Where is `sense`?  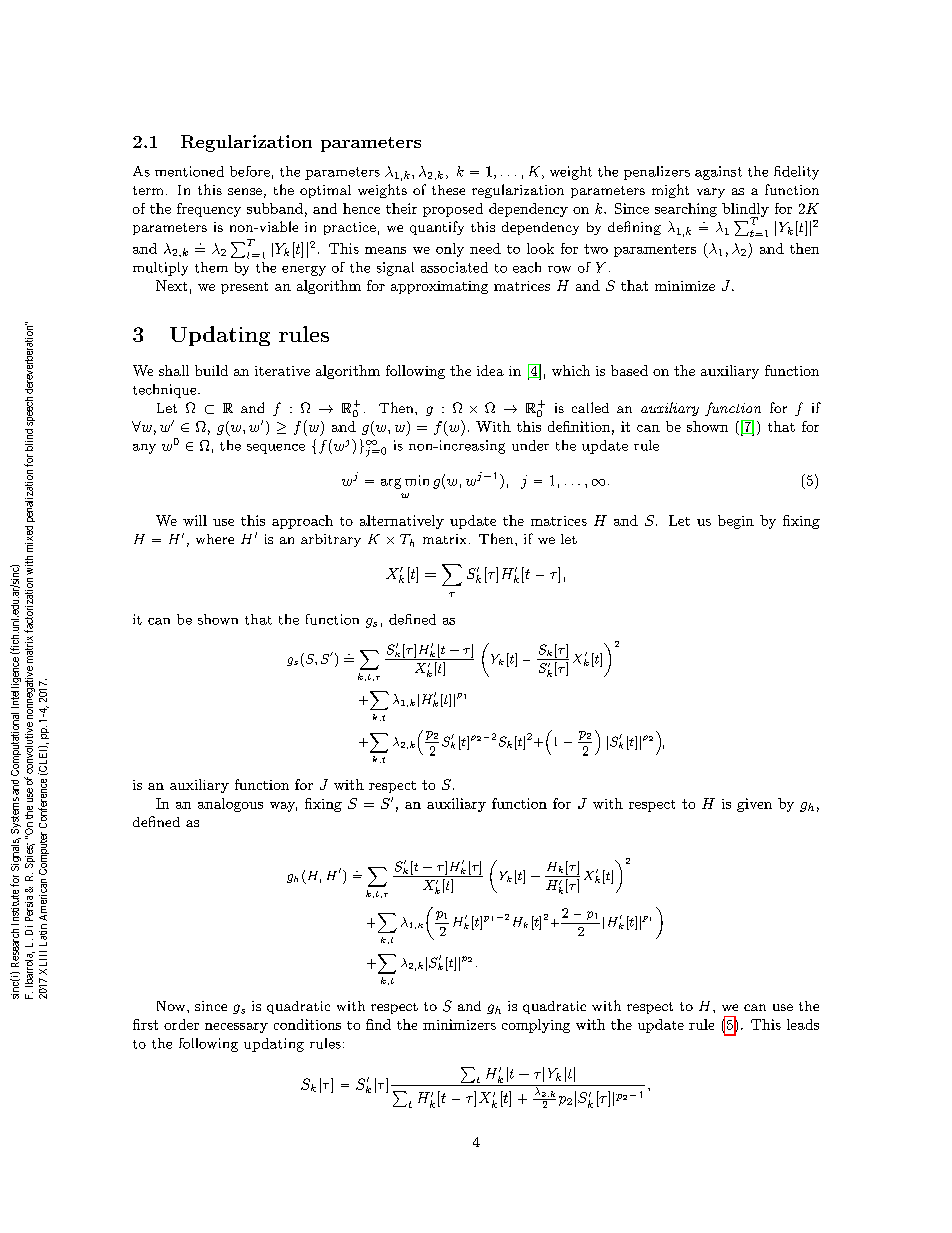
sense is located at coordinates (245, 191).
